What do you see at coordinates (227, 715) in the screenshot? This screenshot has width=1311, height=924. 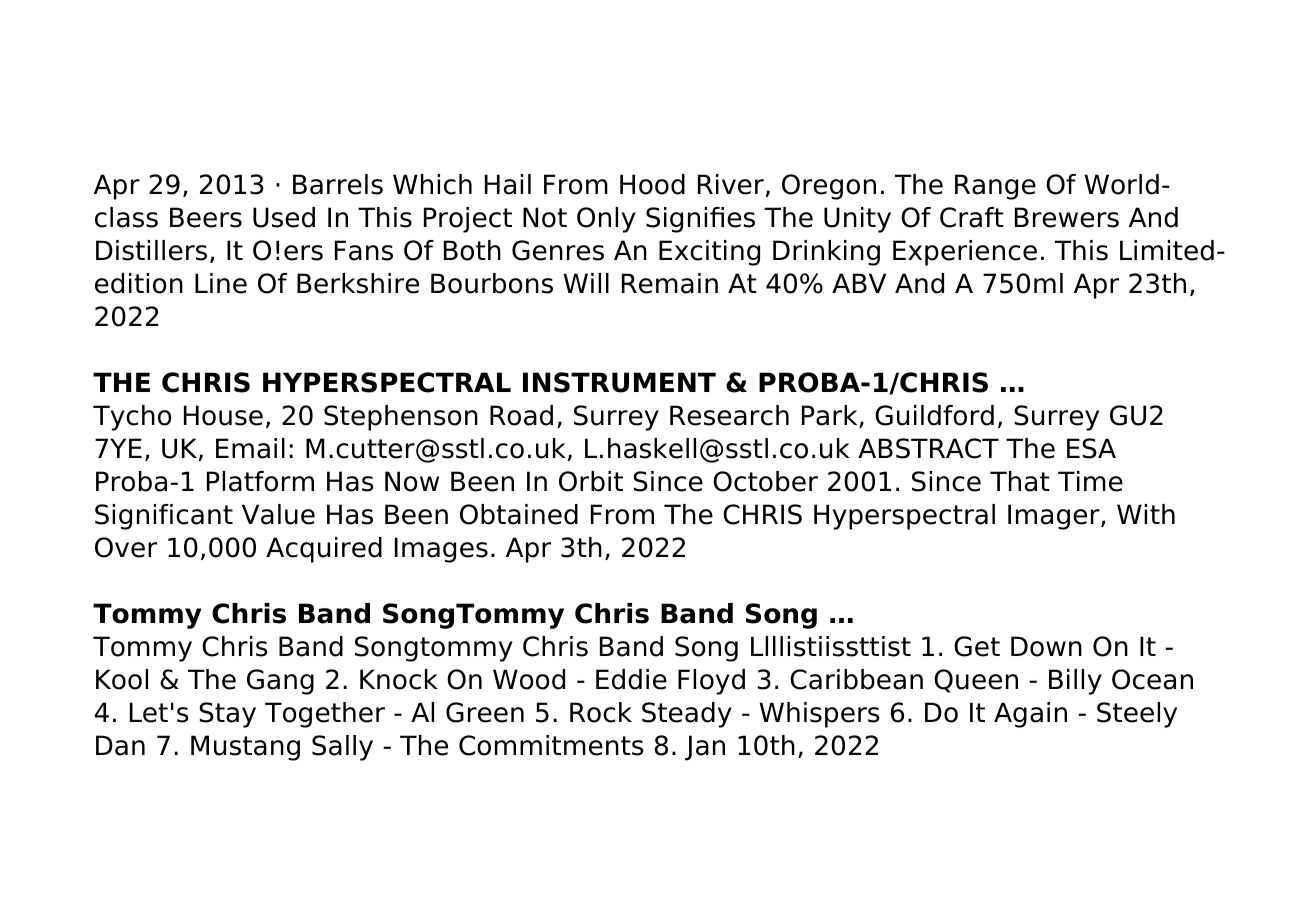 I see `Stay` at bounding box center [227, 715].
